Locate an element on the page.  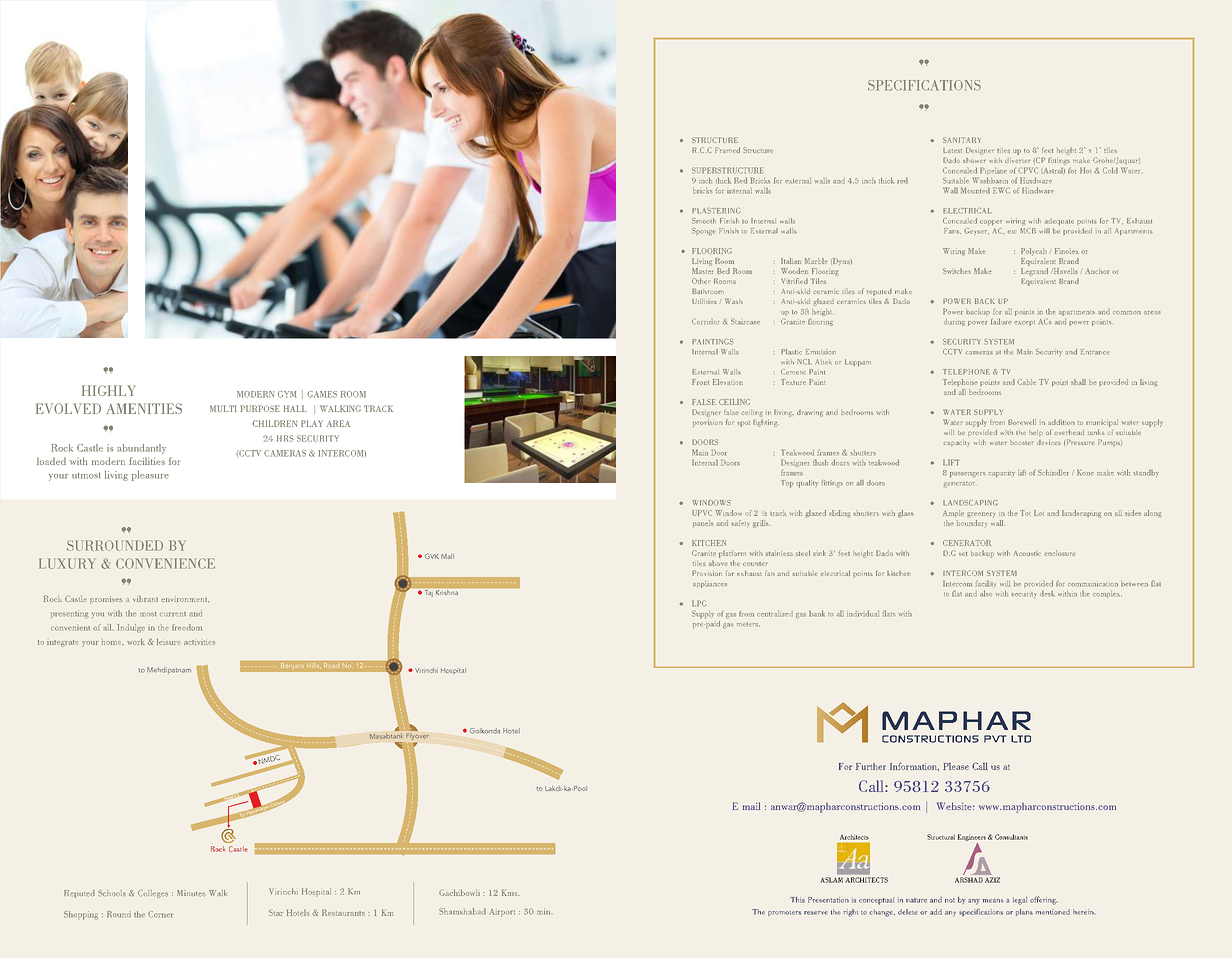
diverter is located at coordinates (1017, 160).
